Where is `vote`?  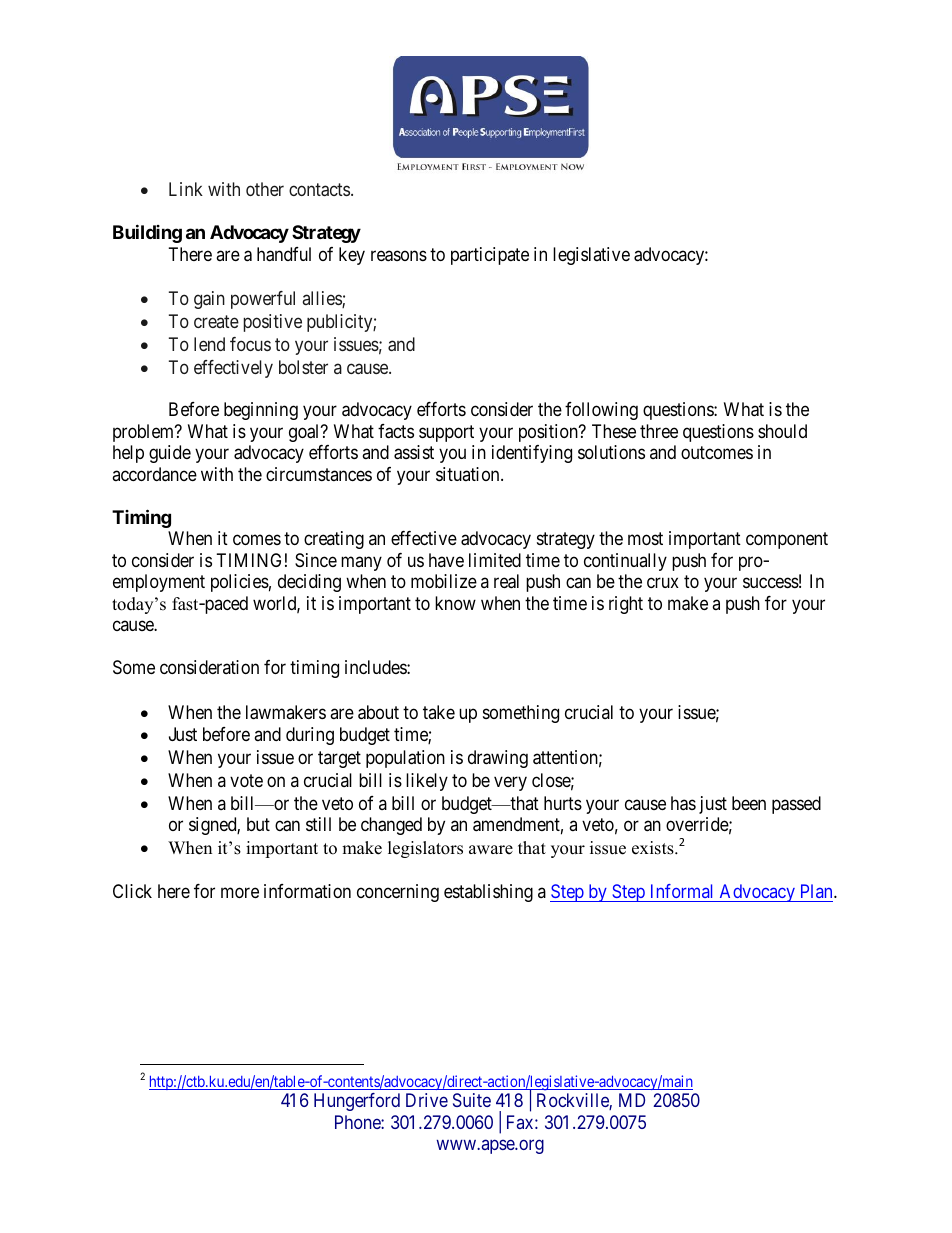 vote is located at coordinates (246, 780).
